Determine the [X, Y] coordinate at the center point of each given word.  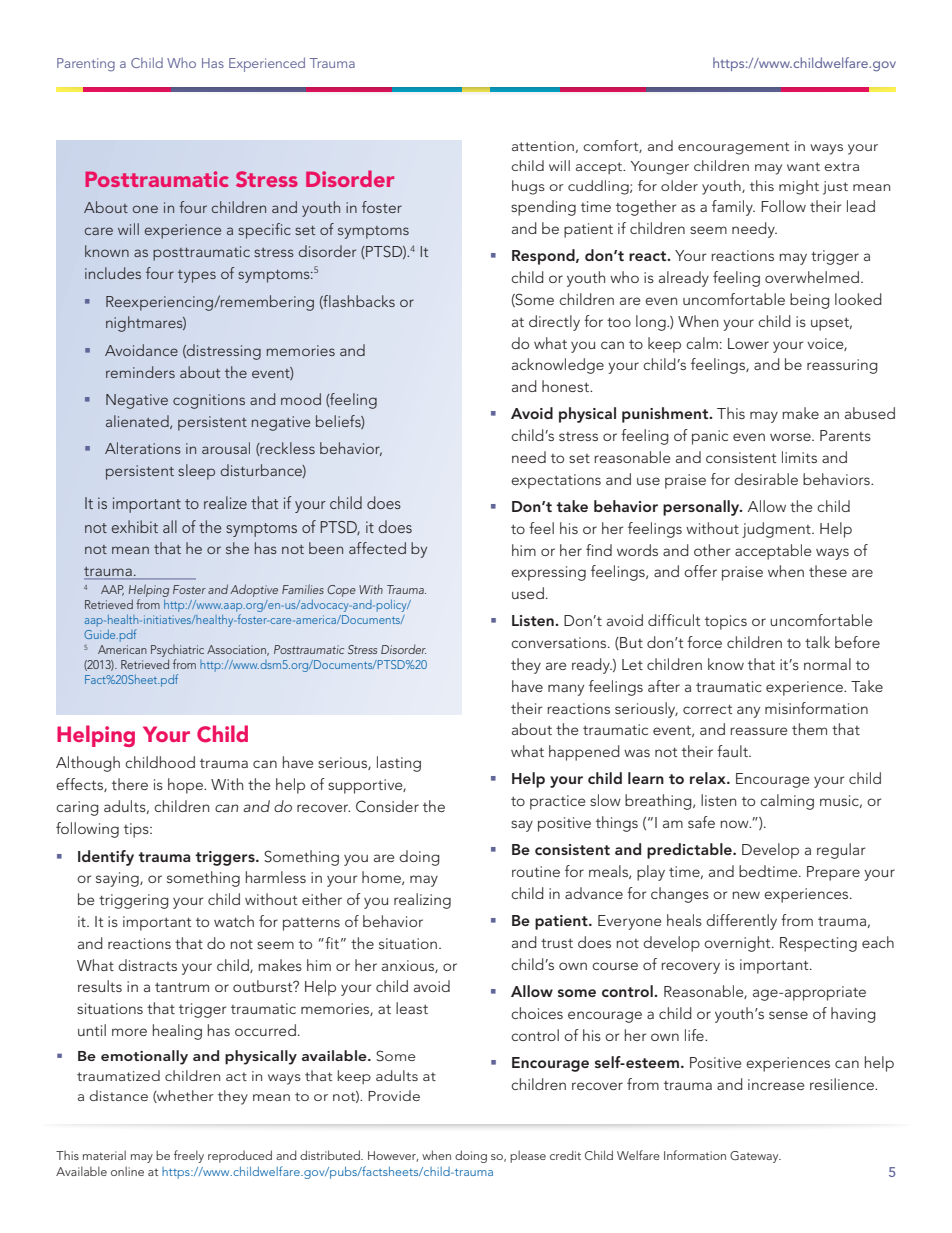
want [803, 166]
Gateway [755, 1157]
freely [189, 1156]
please [528, 1156]
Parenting [86, 64]
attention [543, 146]
